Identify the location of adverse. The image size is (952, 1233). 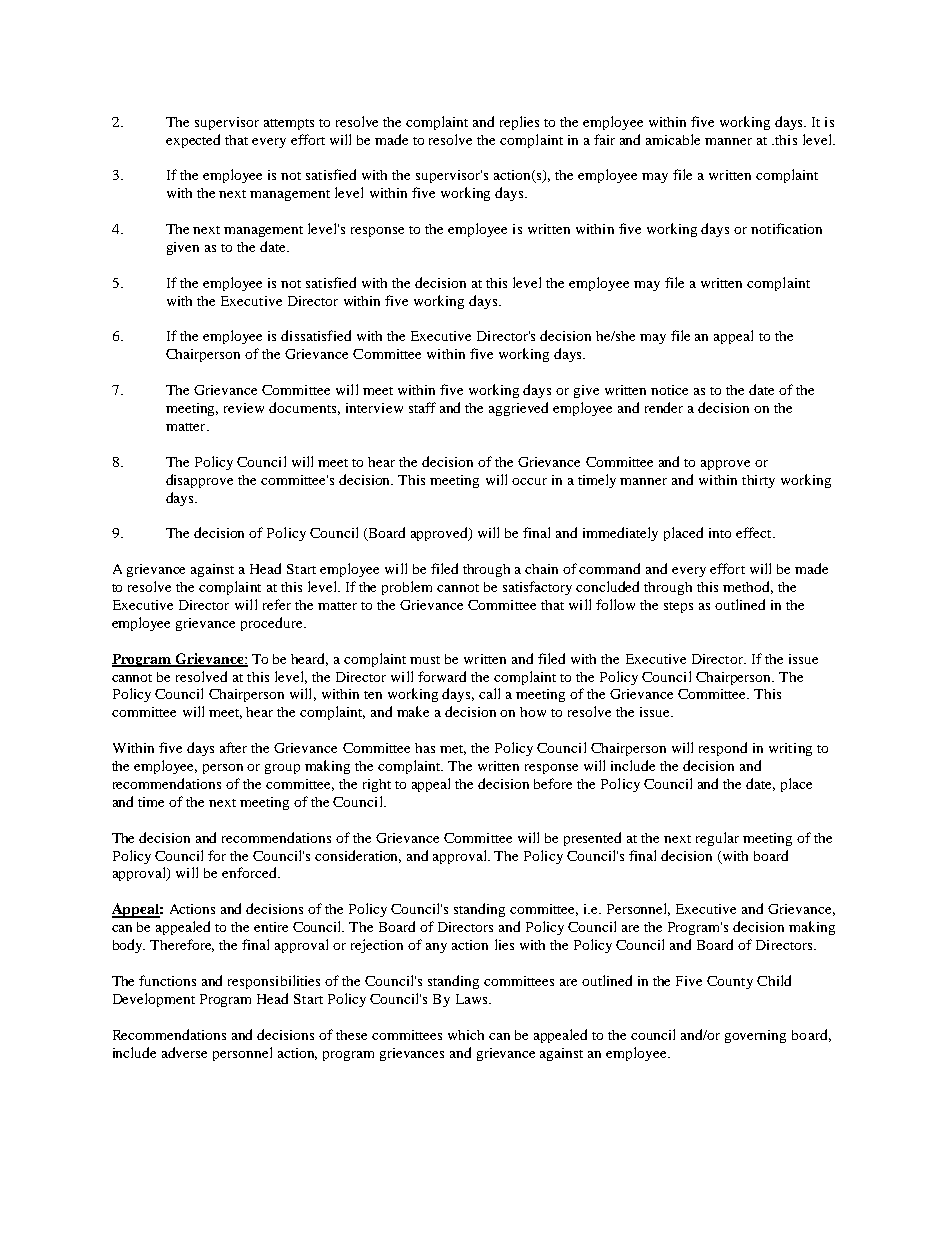
(184, 1052).
